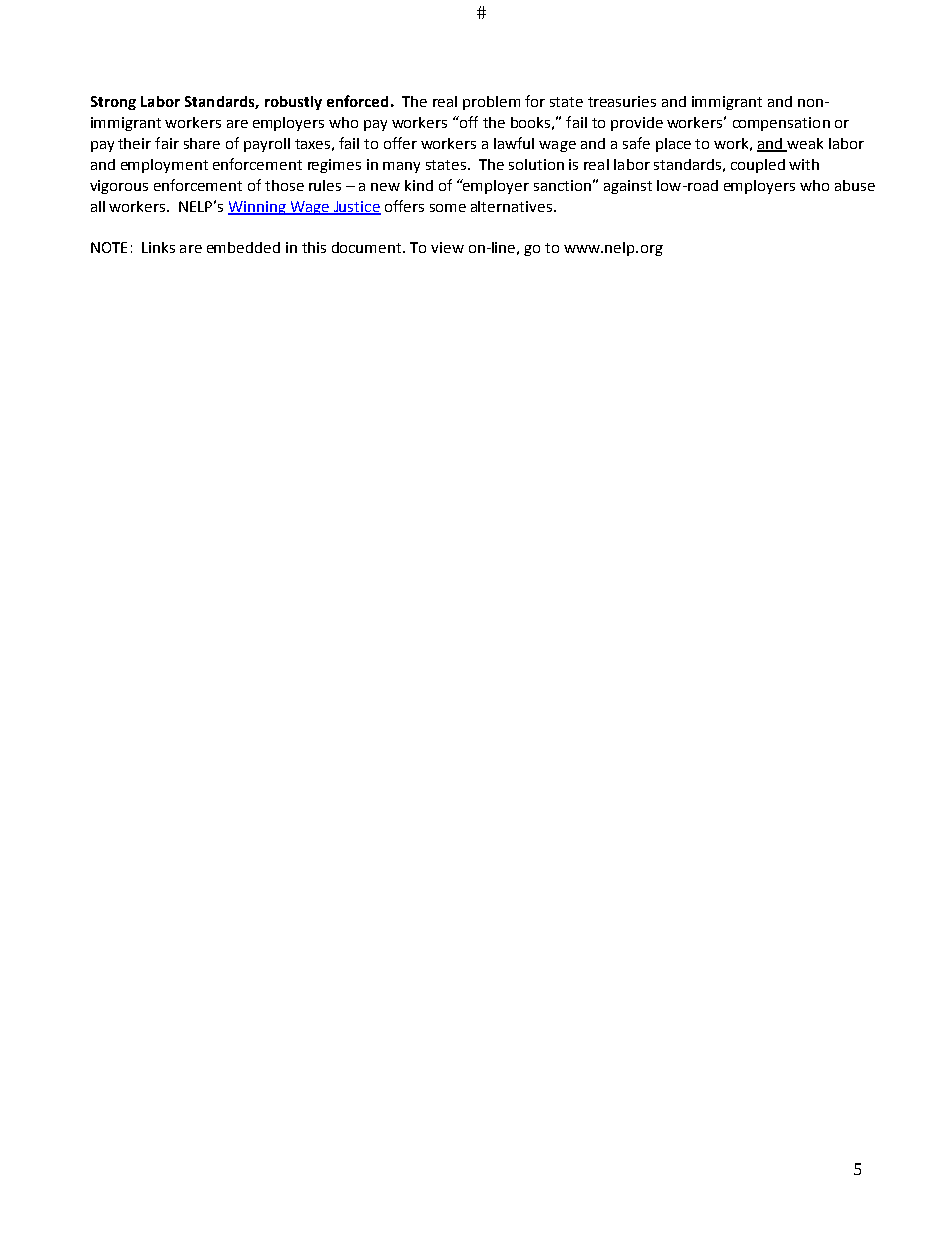  What do you see at coordinates (113, 103) in the page?
I see `Strong` at bounding box center [113, 103].
